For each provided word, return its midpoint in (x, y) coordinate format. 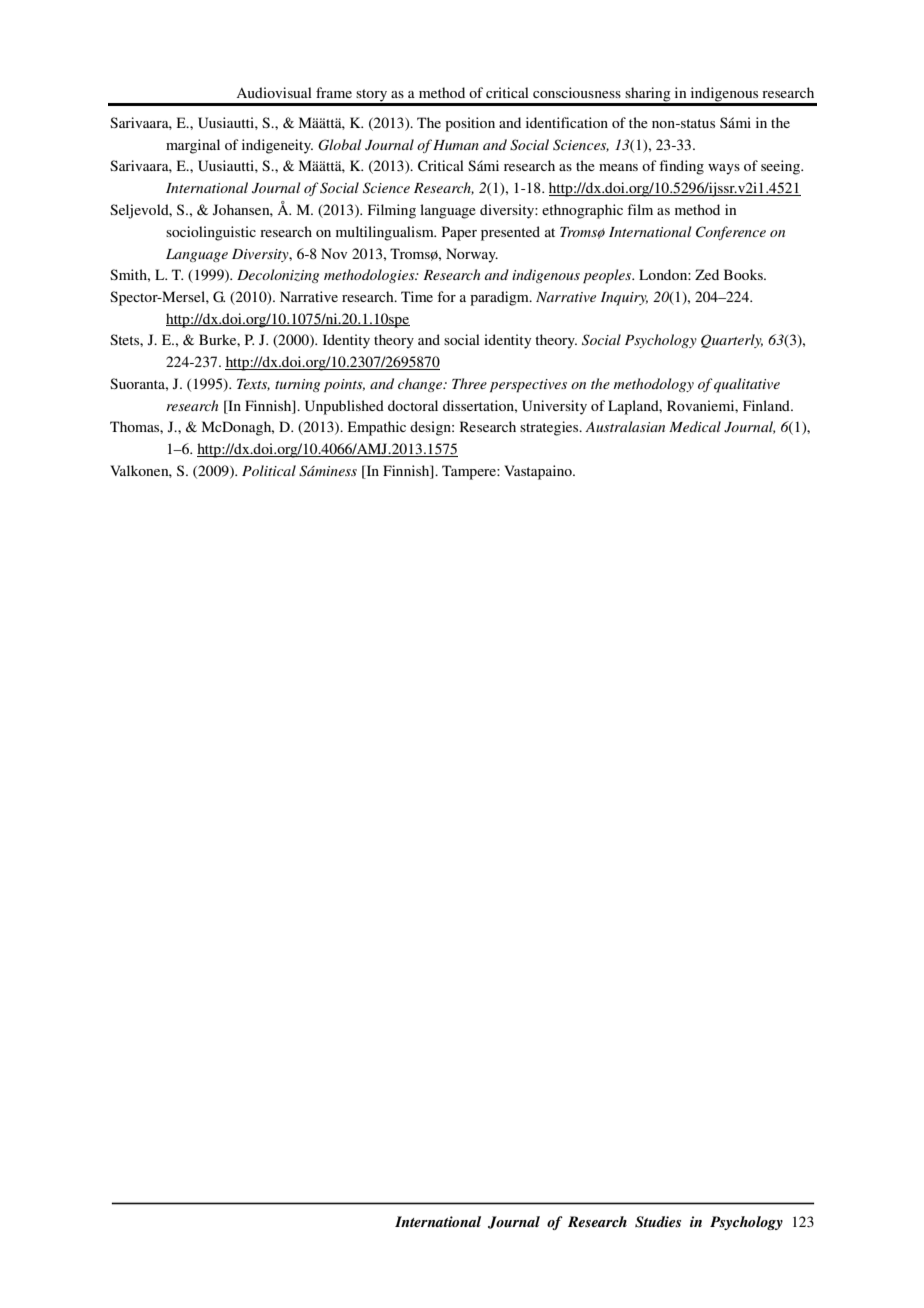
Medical (695, 426)
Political (269, 470)
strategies (550, 428)
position (470, 124)
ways (724, 169)
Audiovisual (274, 92)
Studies (658, 1222)
